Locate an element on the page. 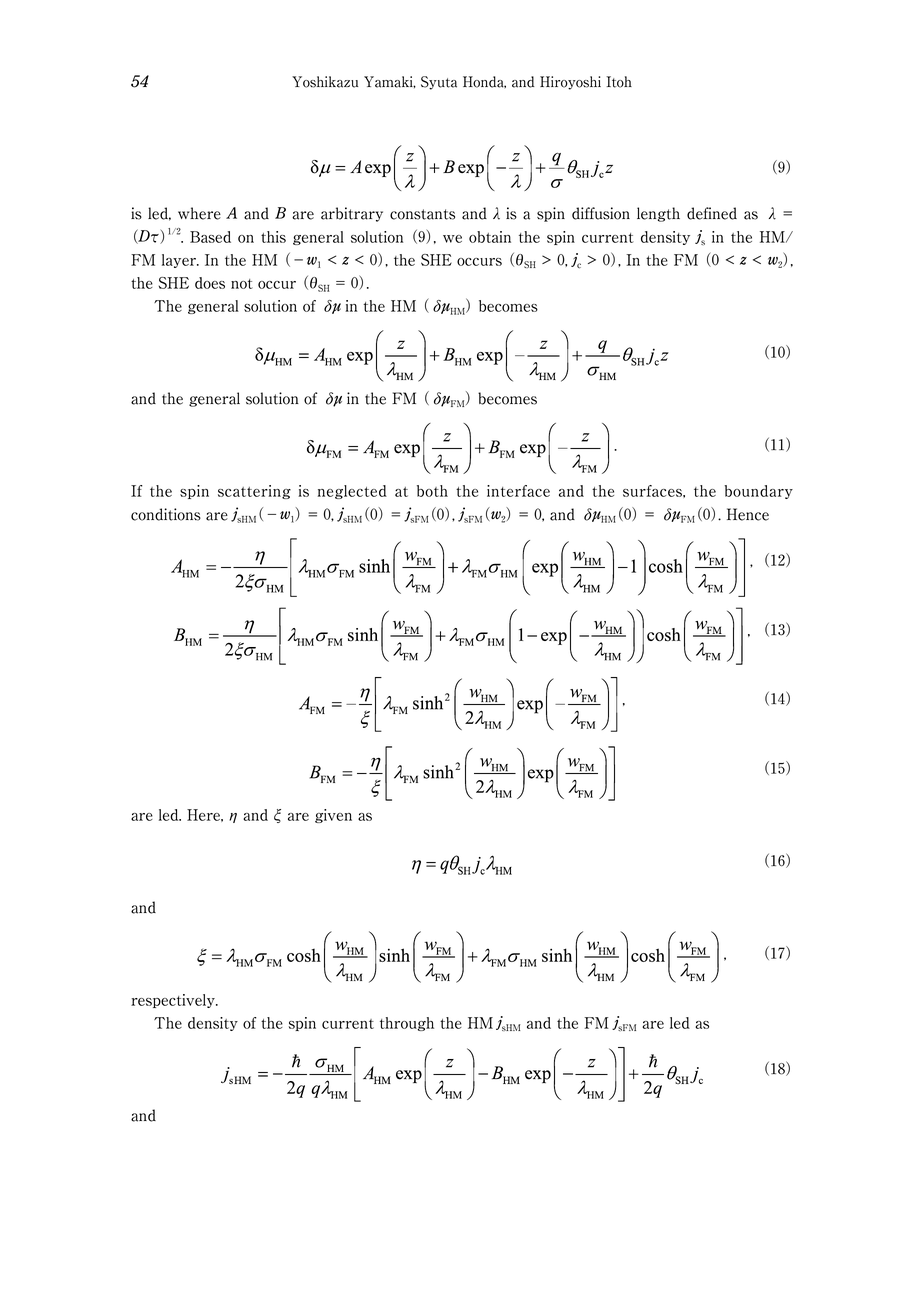 This page has height=1308, width=924. Based is located at coordinates (210, 237).
